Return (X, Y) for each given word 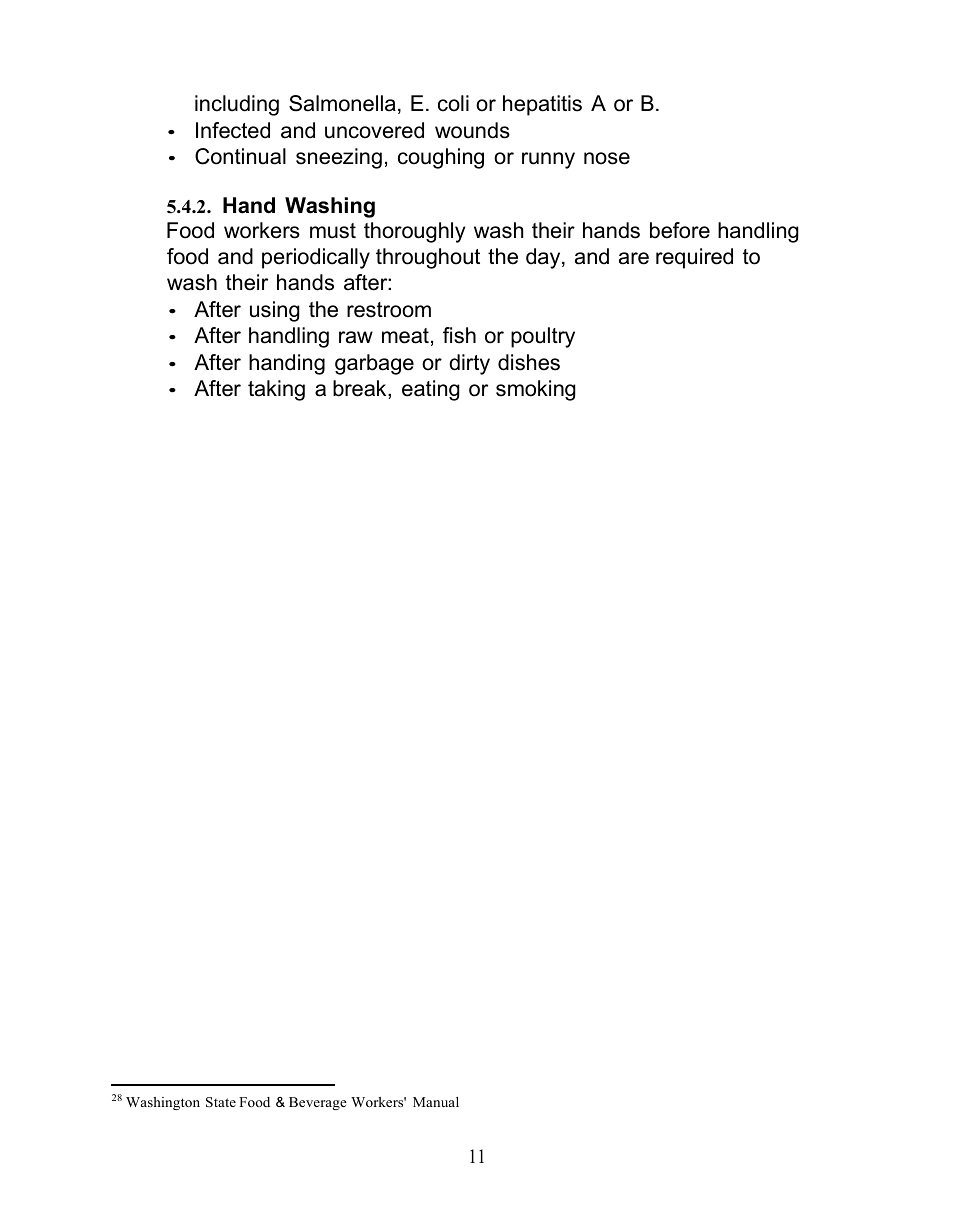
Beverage (318, 1103)
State (221, 1102)
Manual (436, 1102)
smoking (536, 390)
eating (431, 390)
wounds (472, 130)
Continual (240, 156)
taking (276, 390)
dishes (529, 362)
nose (607, 158)
